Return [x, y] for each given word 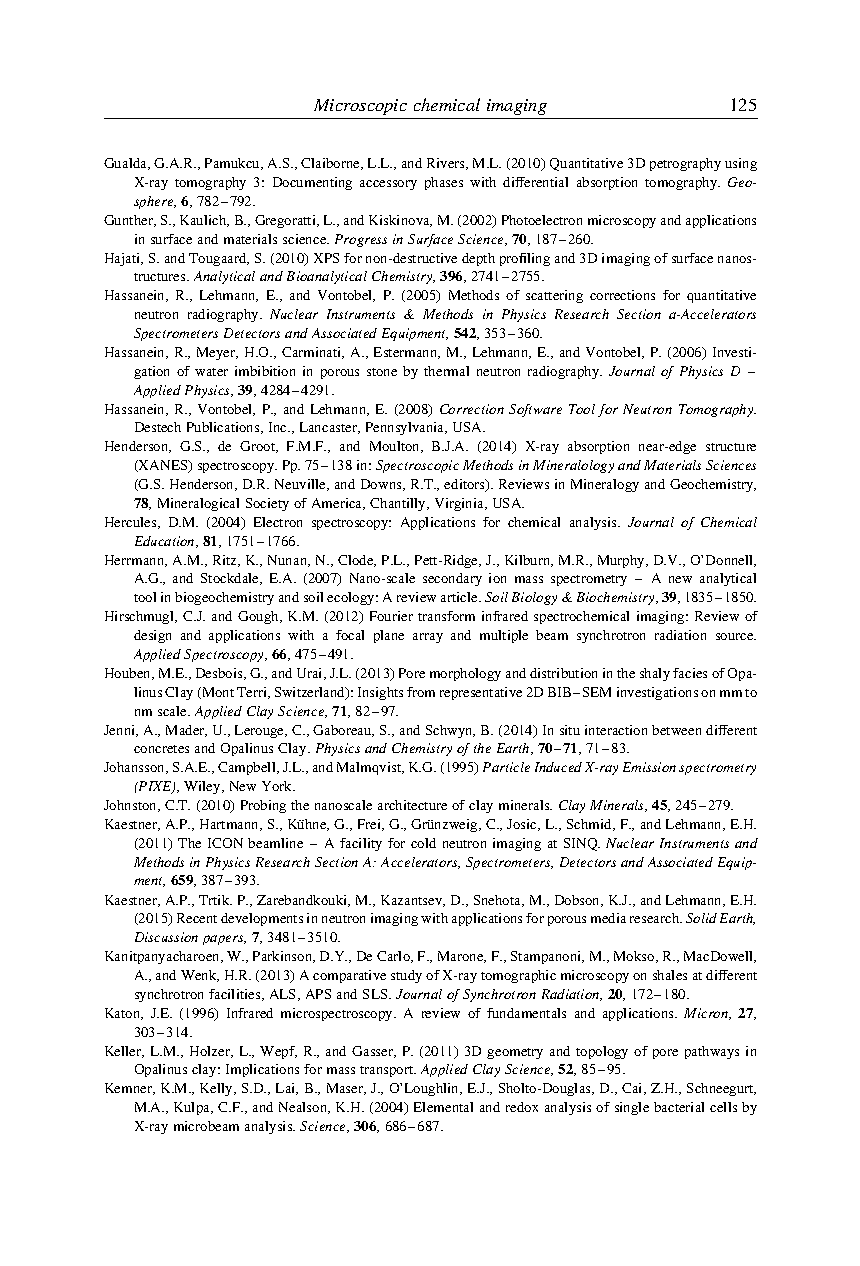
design [152, 636]
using [741, 164]
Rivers [447, 164]
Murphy [622, 561]
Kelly [217, 1089]
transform [446, 616]
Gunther [130, 221]
